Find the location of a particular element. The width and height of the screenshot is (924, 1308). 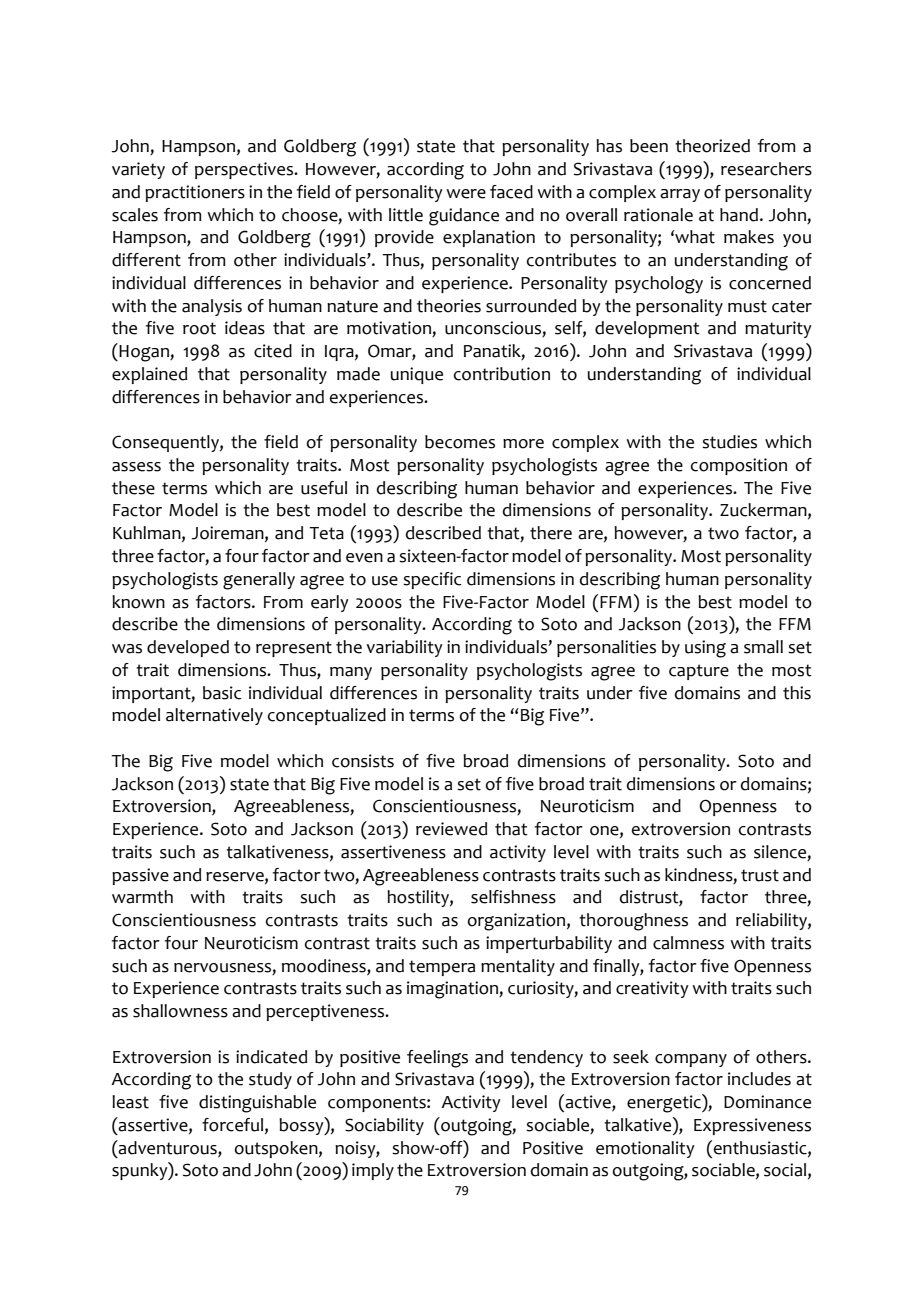

shallowness is located at coordinates (180, 1011).
